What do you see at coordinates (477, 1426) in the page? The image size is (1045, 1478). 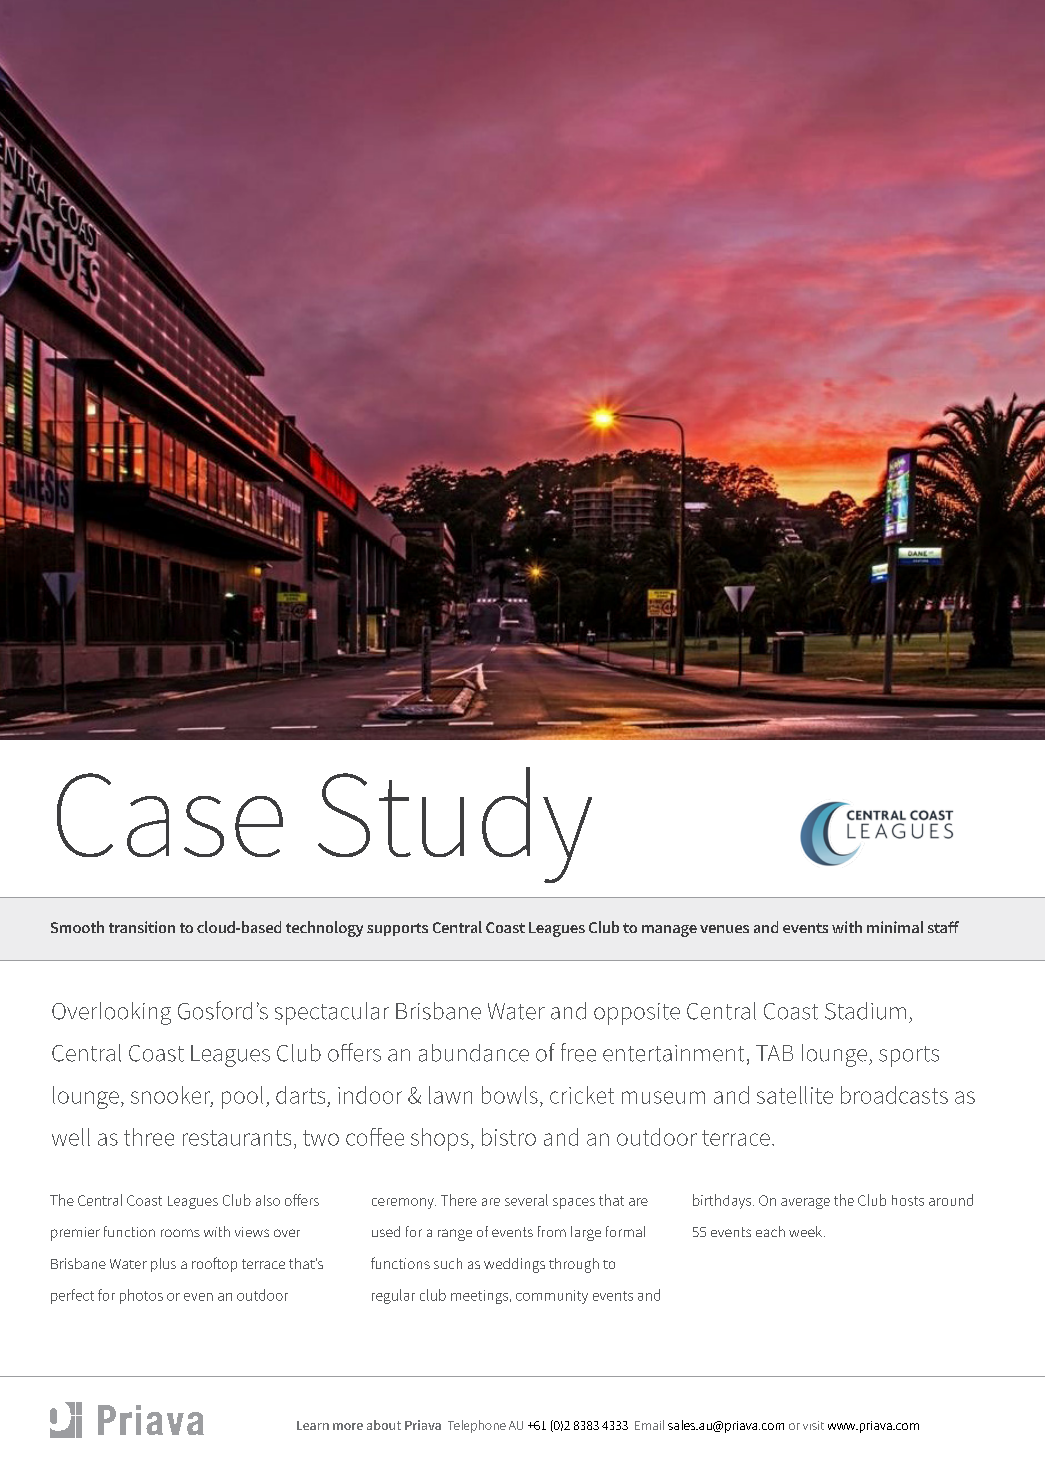 I see `Telephone` at bounding box center [477, 1426].
